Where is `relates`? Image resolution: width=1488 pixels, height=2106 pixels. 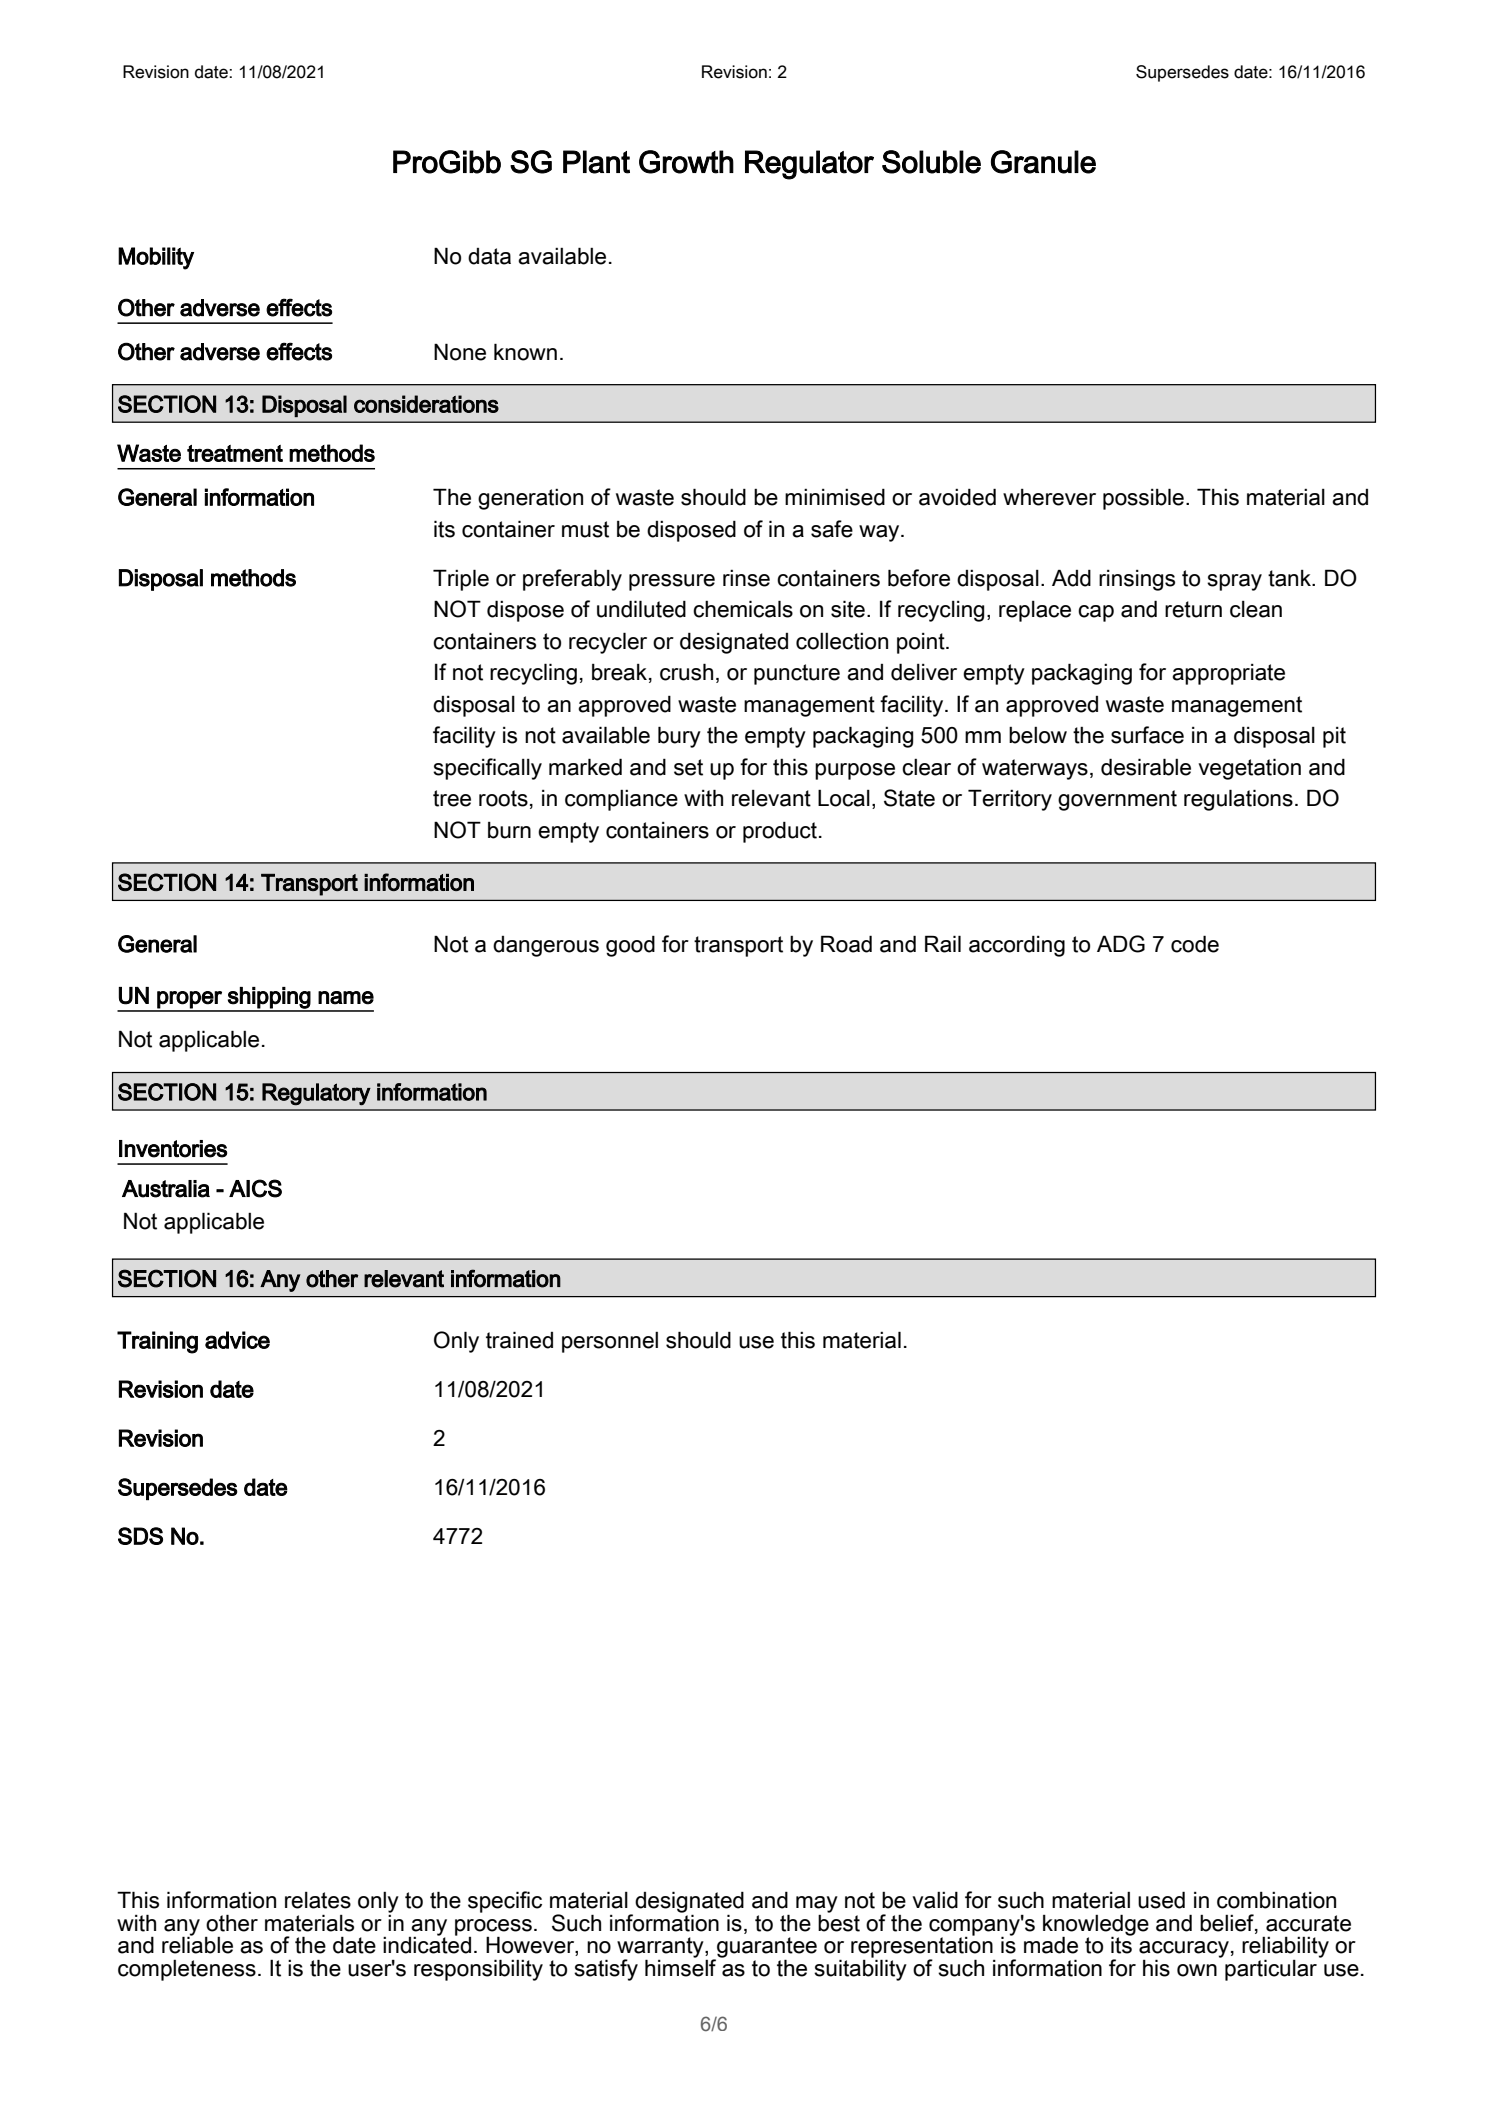
relates is located at coordinates (318, 1900).
